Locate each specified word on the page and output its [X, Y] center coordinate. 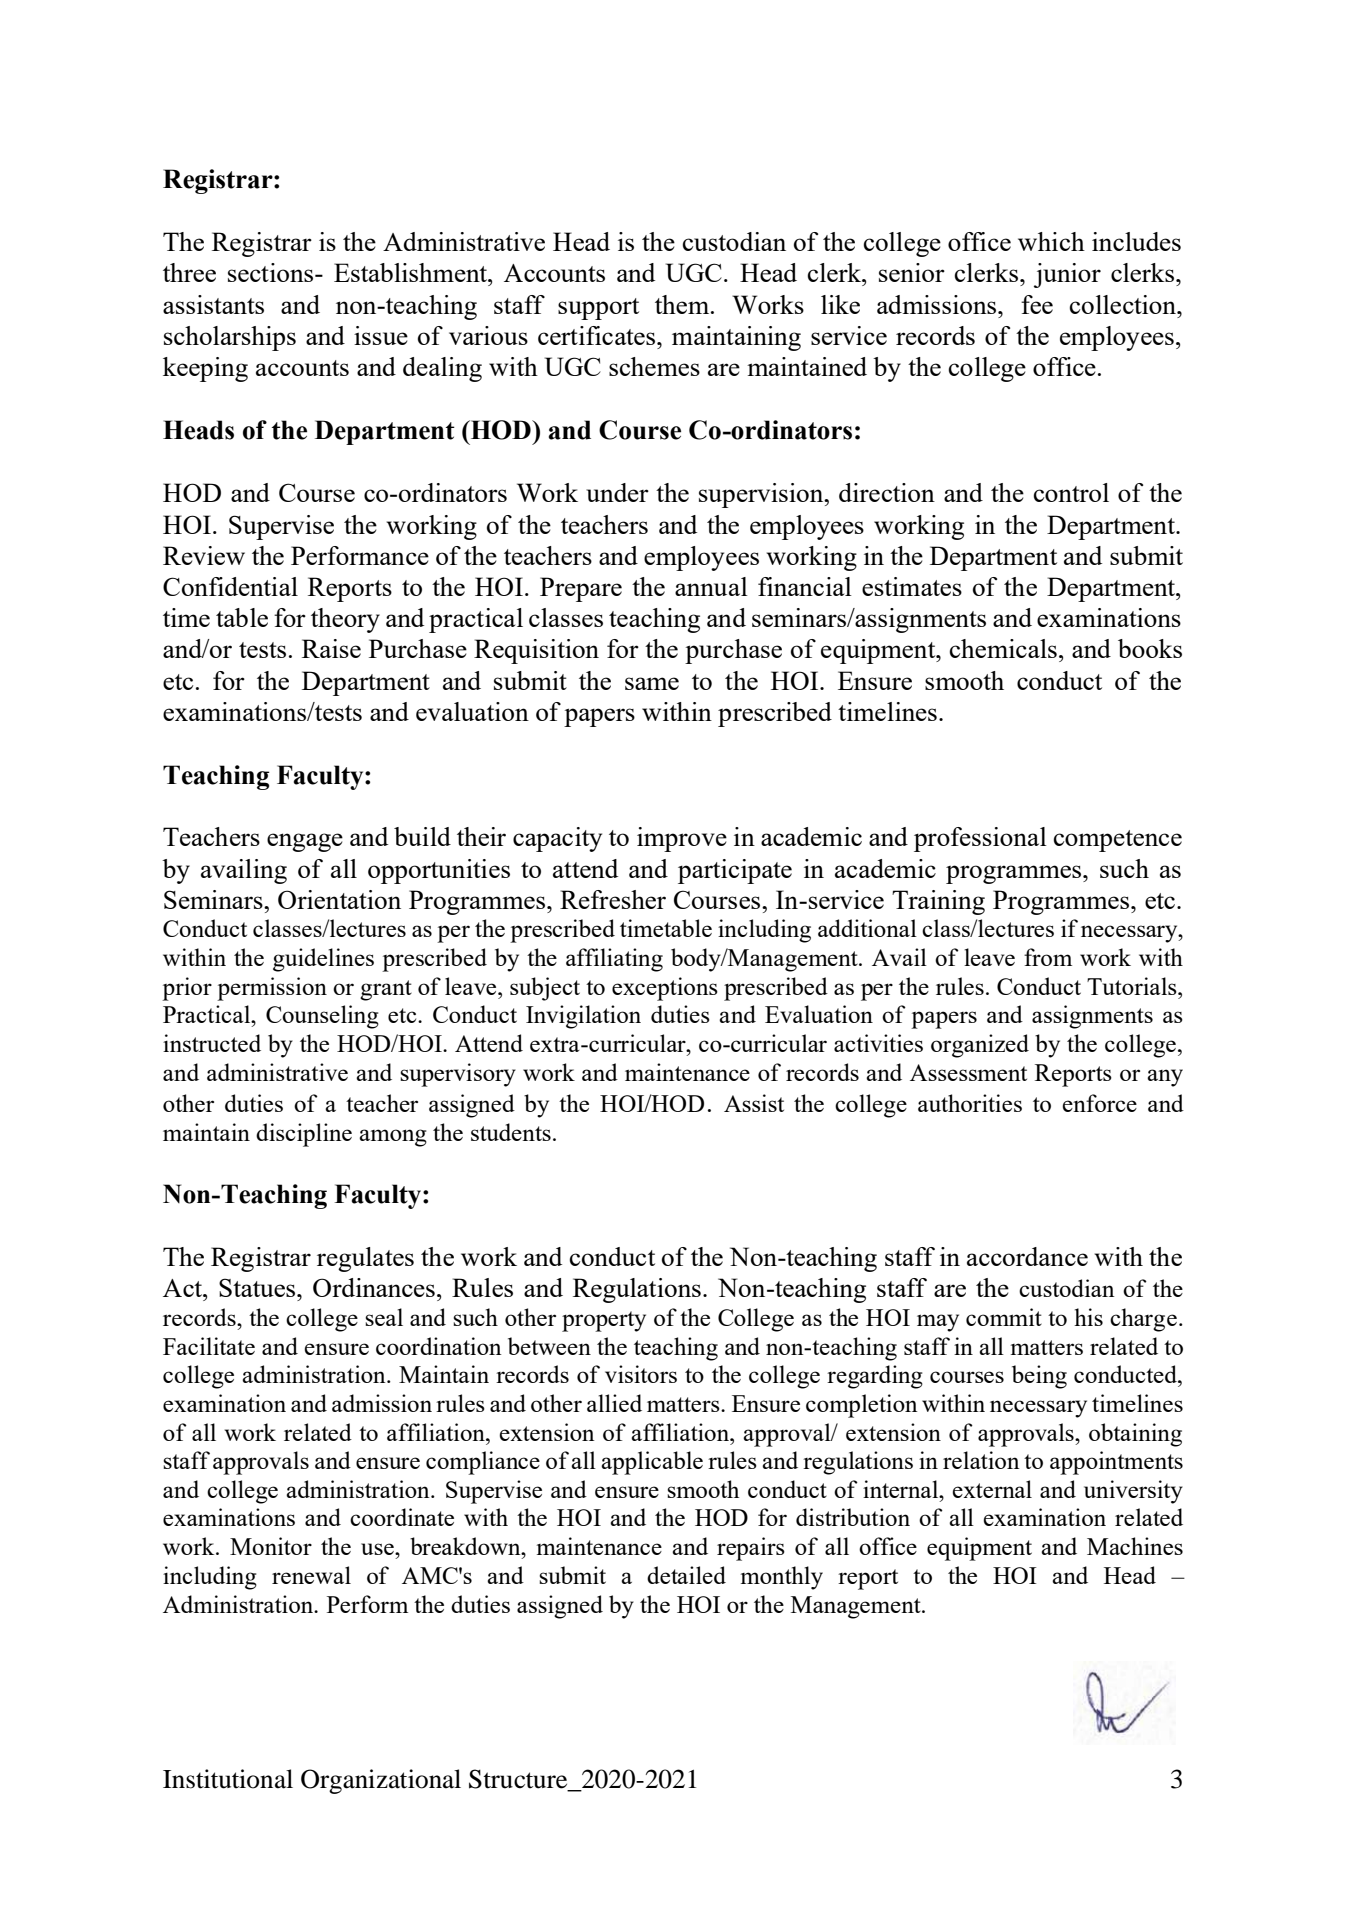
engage [305, 842]
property [604, 1321]
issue [381, 335]
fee [1037, 304]
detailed [686, 1575]
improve [682, 839]
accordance [1027, 1256]
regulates [365, 1259]
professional [980, 839]
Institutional [228, 1779]
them [683, 304]
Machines [1135, 1546]
